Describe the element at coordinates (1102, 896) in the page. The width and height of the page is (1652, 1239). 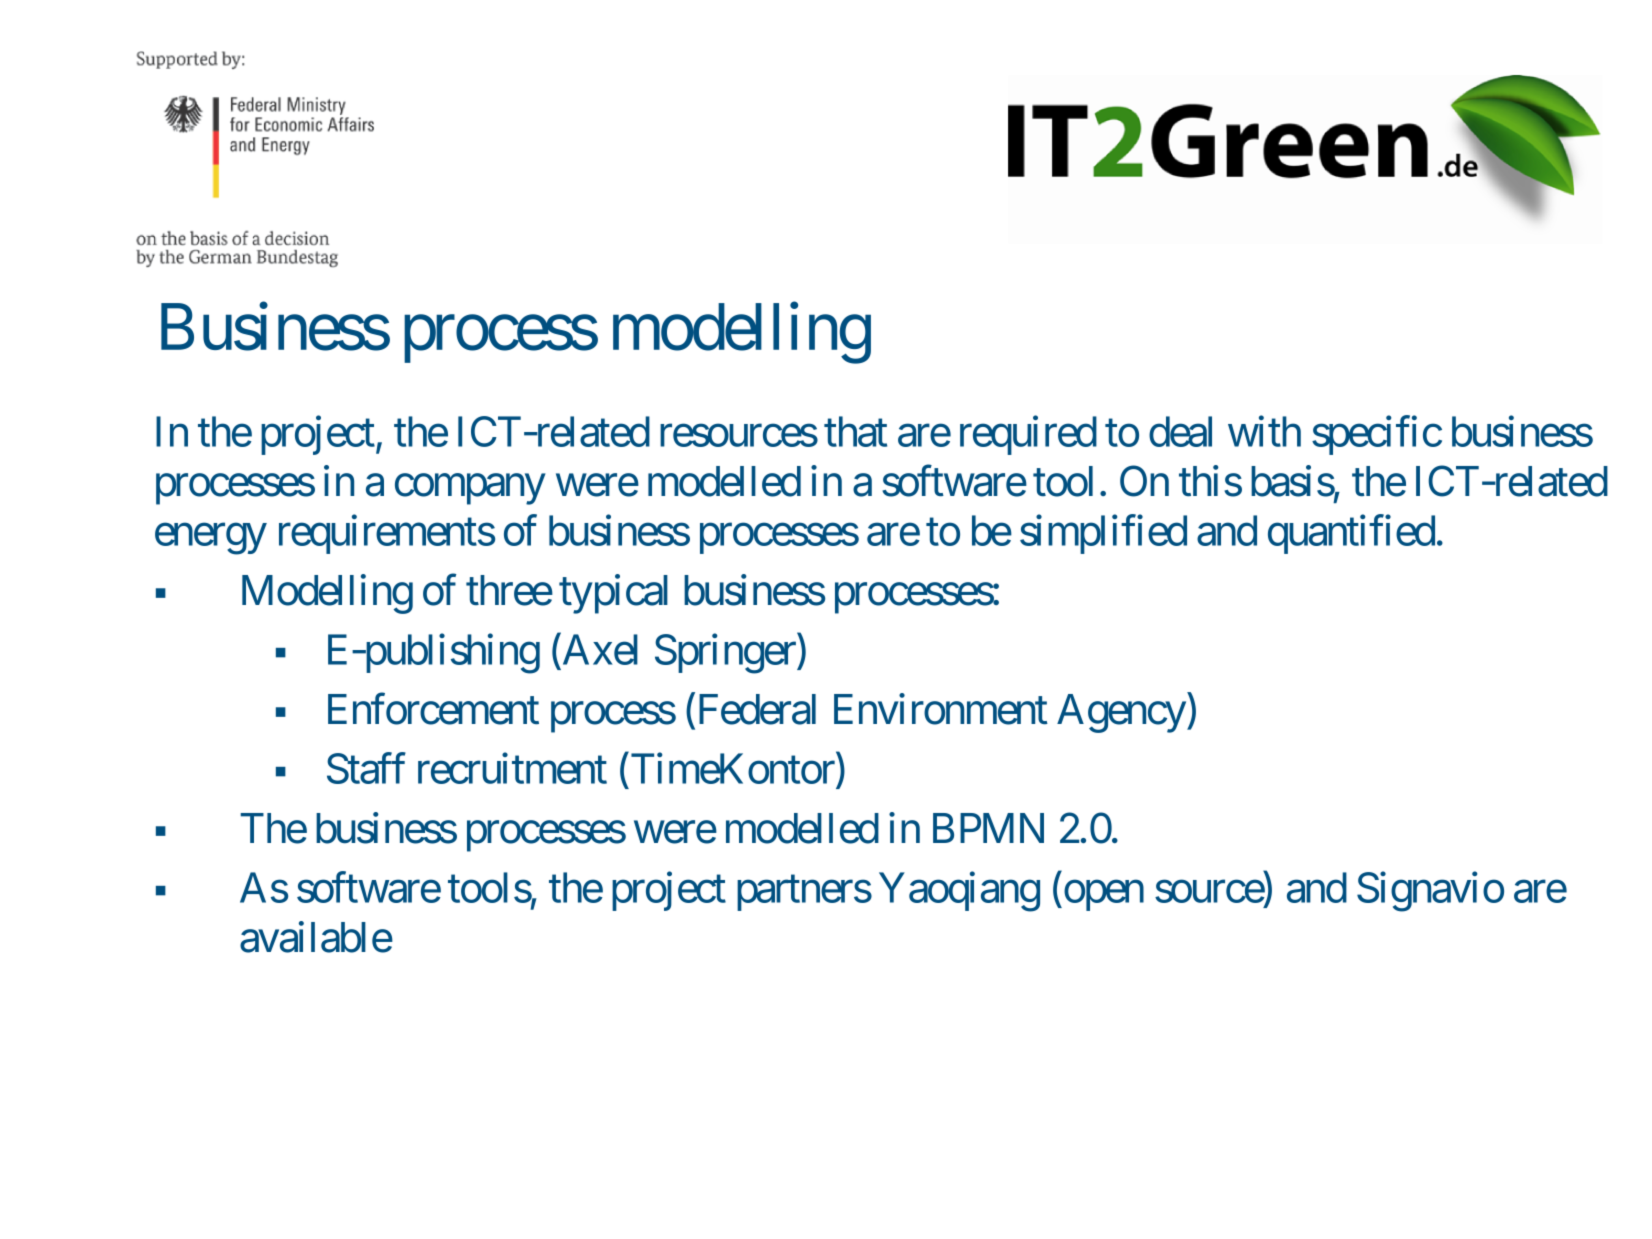
I see `open` at that location.
